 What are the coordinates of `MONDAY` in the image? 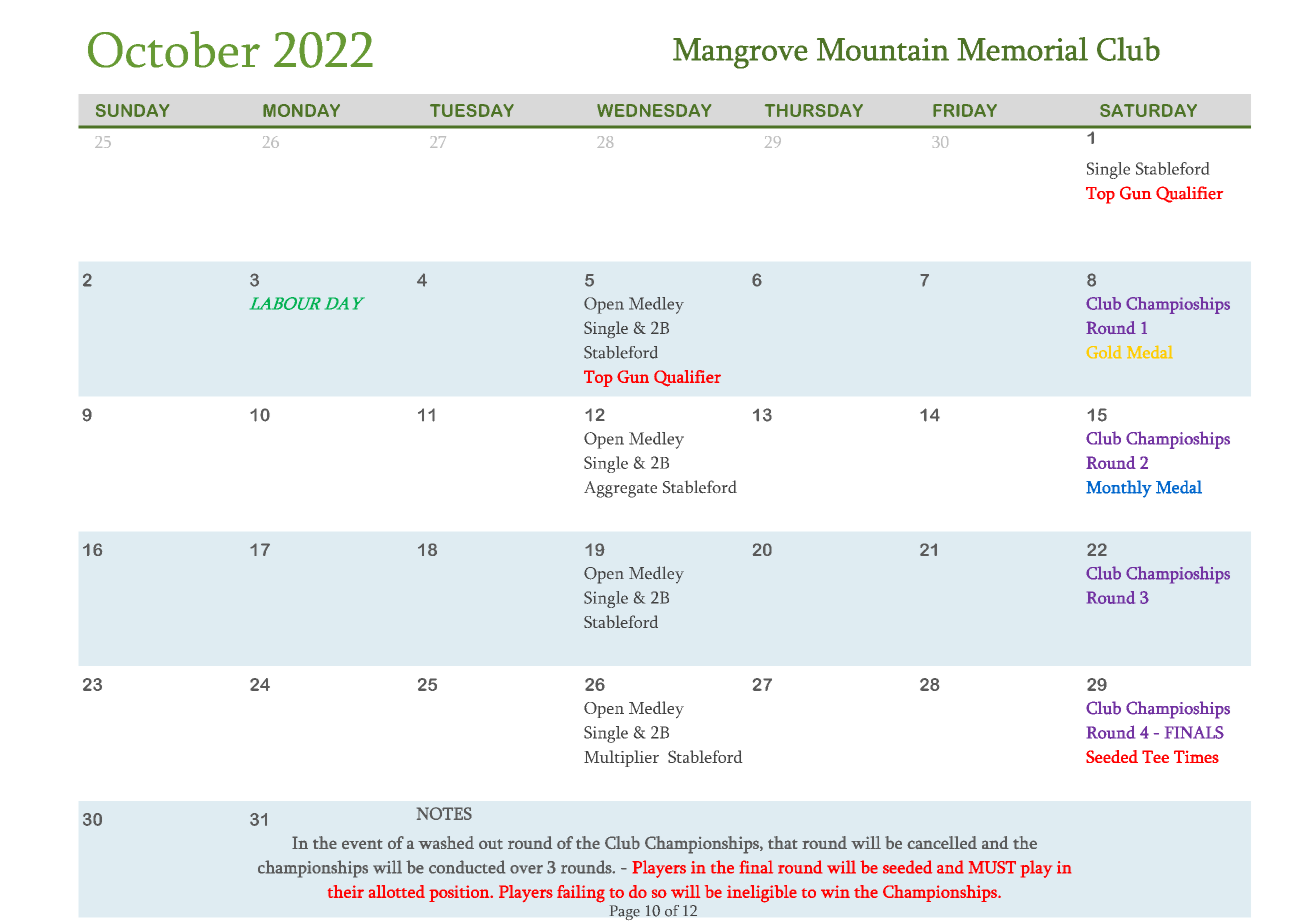 It's located at (301, 110).
